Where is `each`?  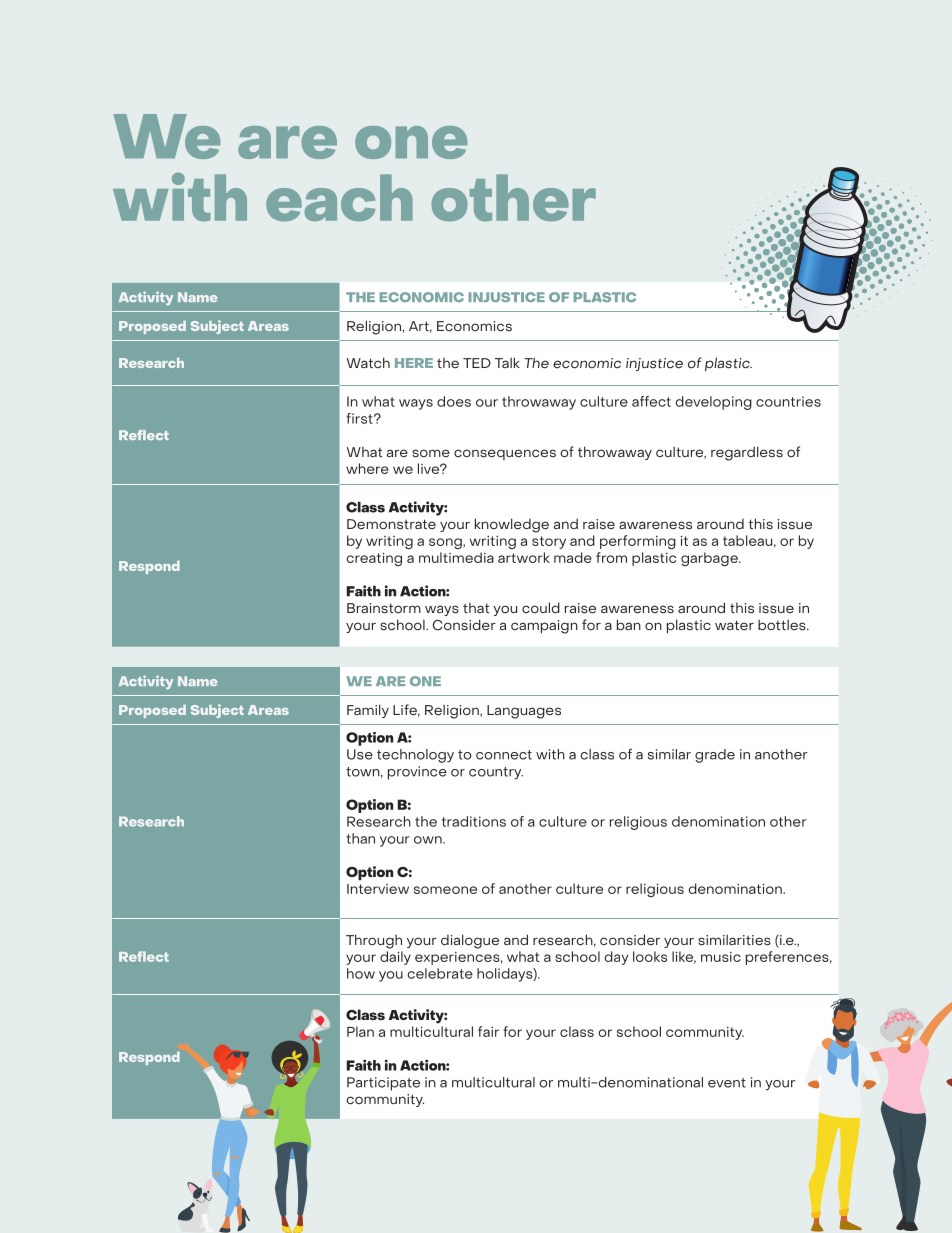
each is located at coordinates (339, 197).
